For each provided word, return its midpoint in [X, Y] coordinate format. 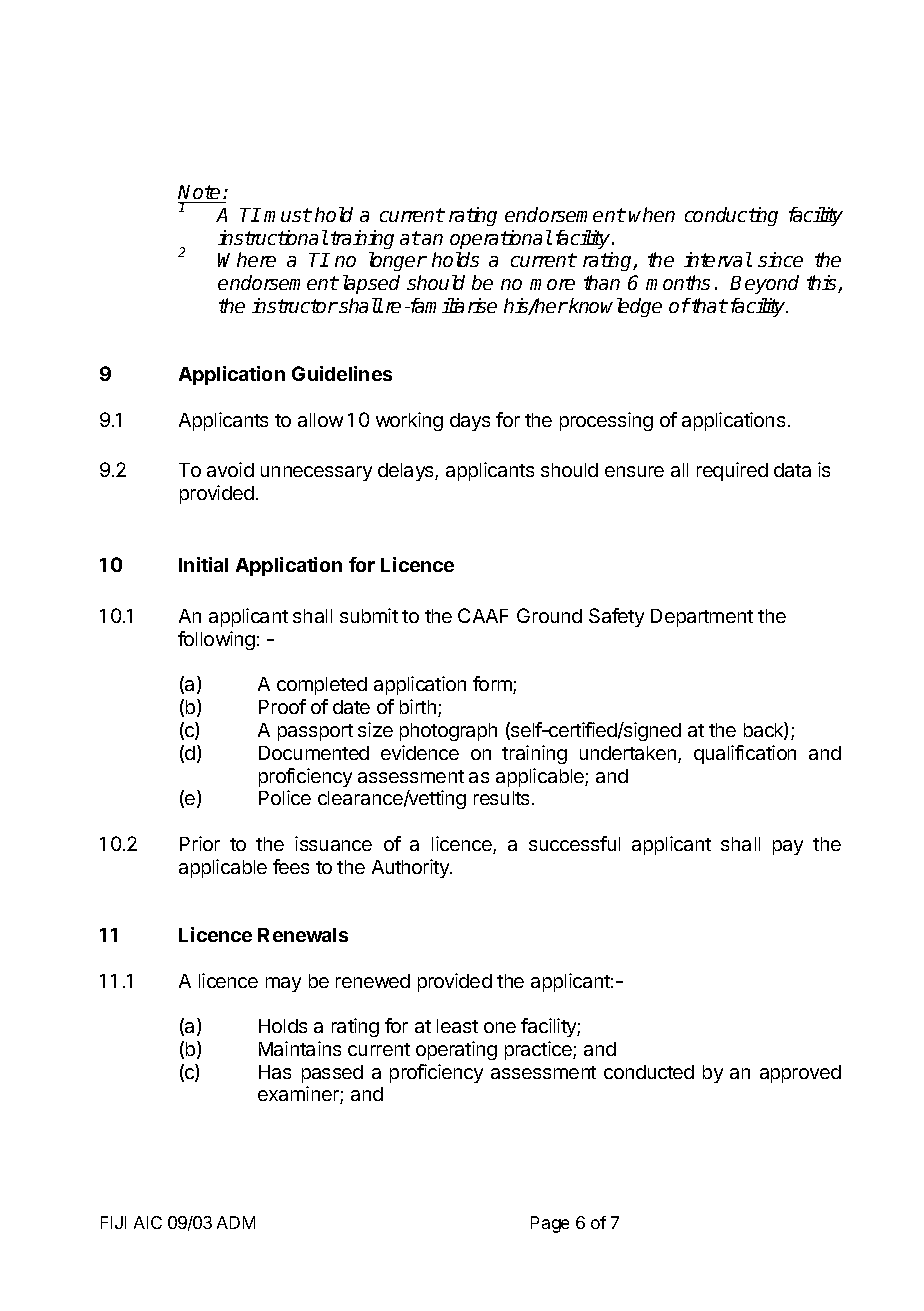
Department [702, 618]
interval [718, 259]
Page [550, 1224]
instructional [273, 237]
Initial [203, 564]
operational [501, 239]
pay [788, 847]
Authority [411, 868]
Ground [549, 615]
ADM [236, 1222]
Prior [200, 843]
